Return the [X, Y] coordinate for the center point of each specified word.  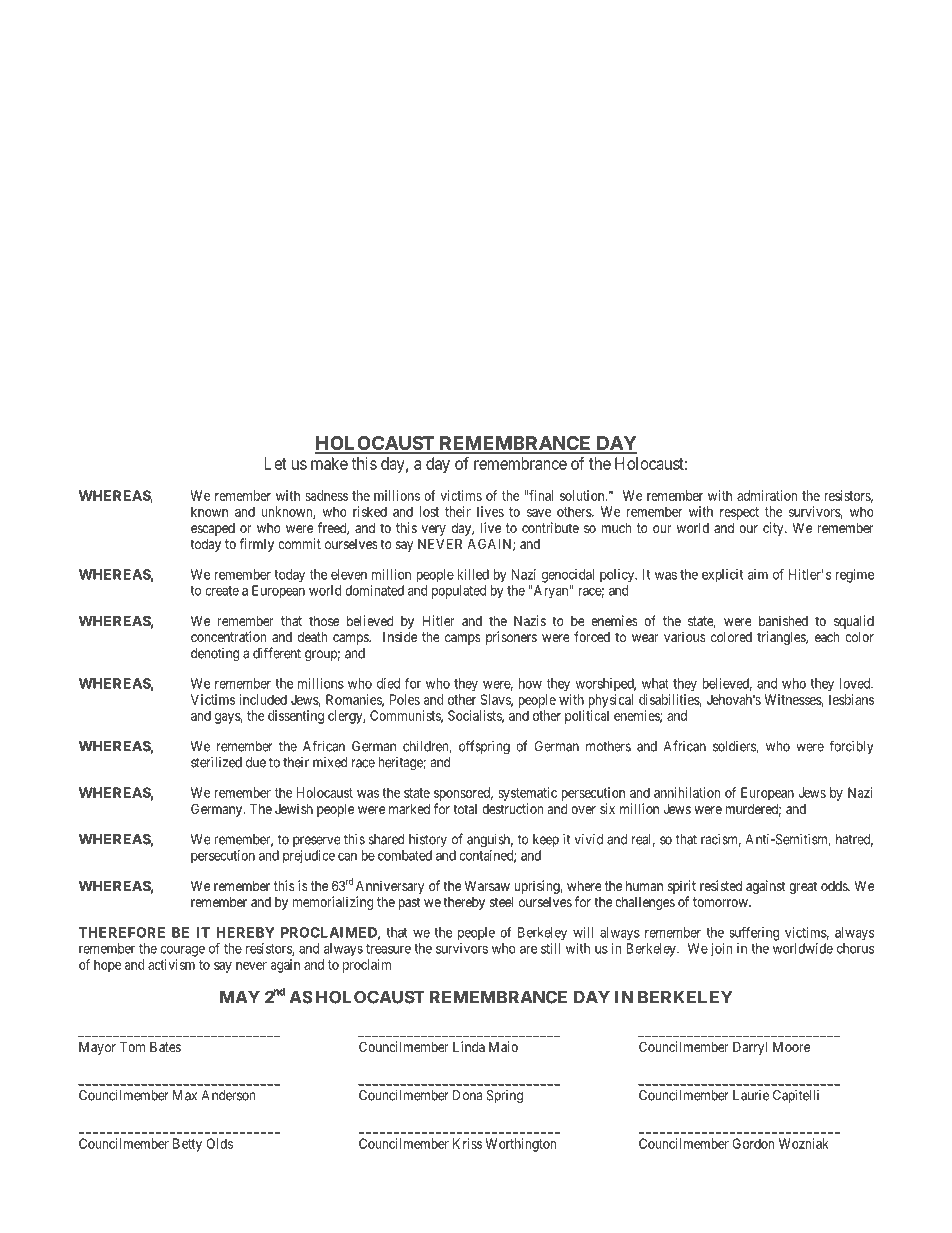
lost [429, 511]
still [550, 948]
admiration [767, 495]
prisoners [511, 638]
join [721, 950]
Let [276, 463]
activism [171, 964]
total [465, 809]
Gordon [753, 1143]
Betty [187, 1145]
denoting [215, 655]
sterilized [216, 762]
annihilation [687, 792]
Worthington [520, 1145]
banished [783, 620]
